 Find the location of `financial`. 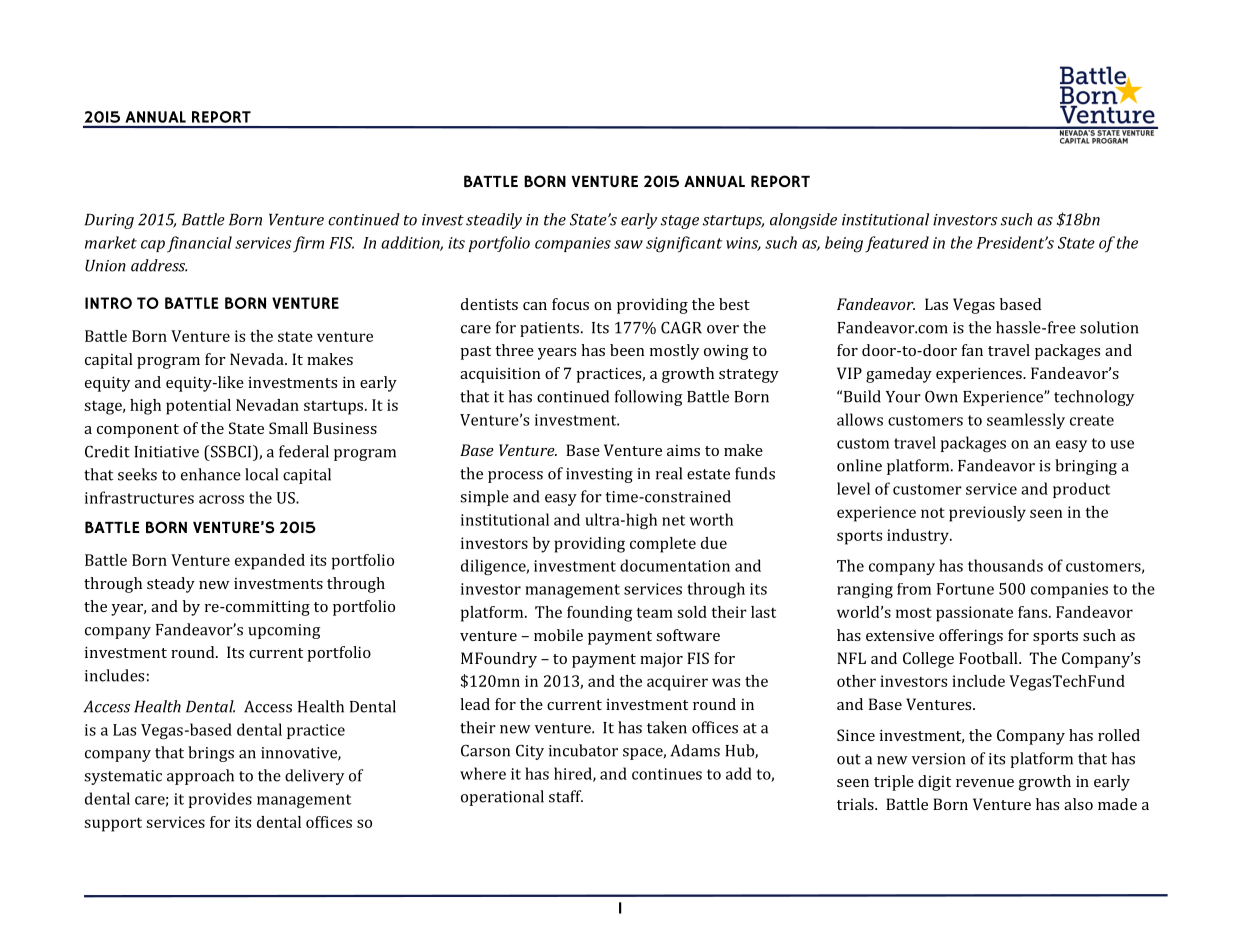

financial is located at coordinates (199, 244).
